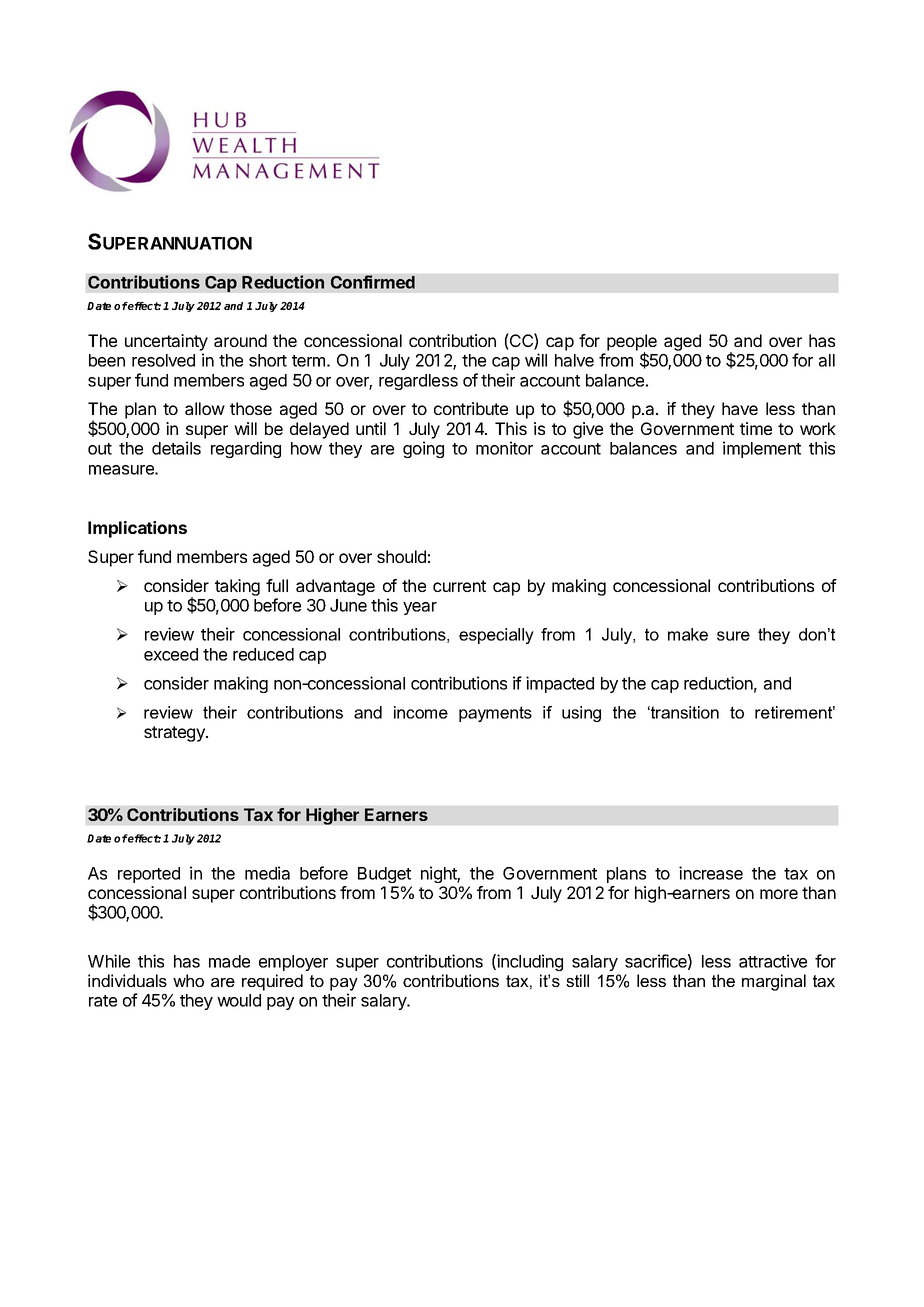 The height and width of the screenshot is (1307, 924). I want to click on uncertainty, so click(166, 342).
